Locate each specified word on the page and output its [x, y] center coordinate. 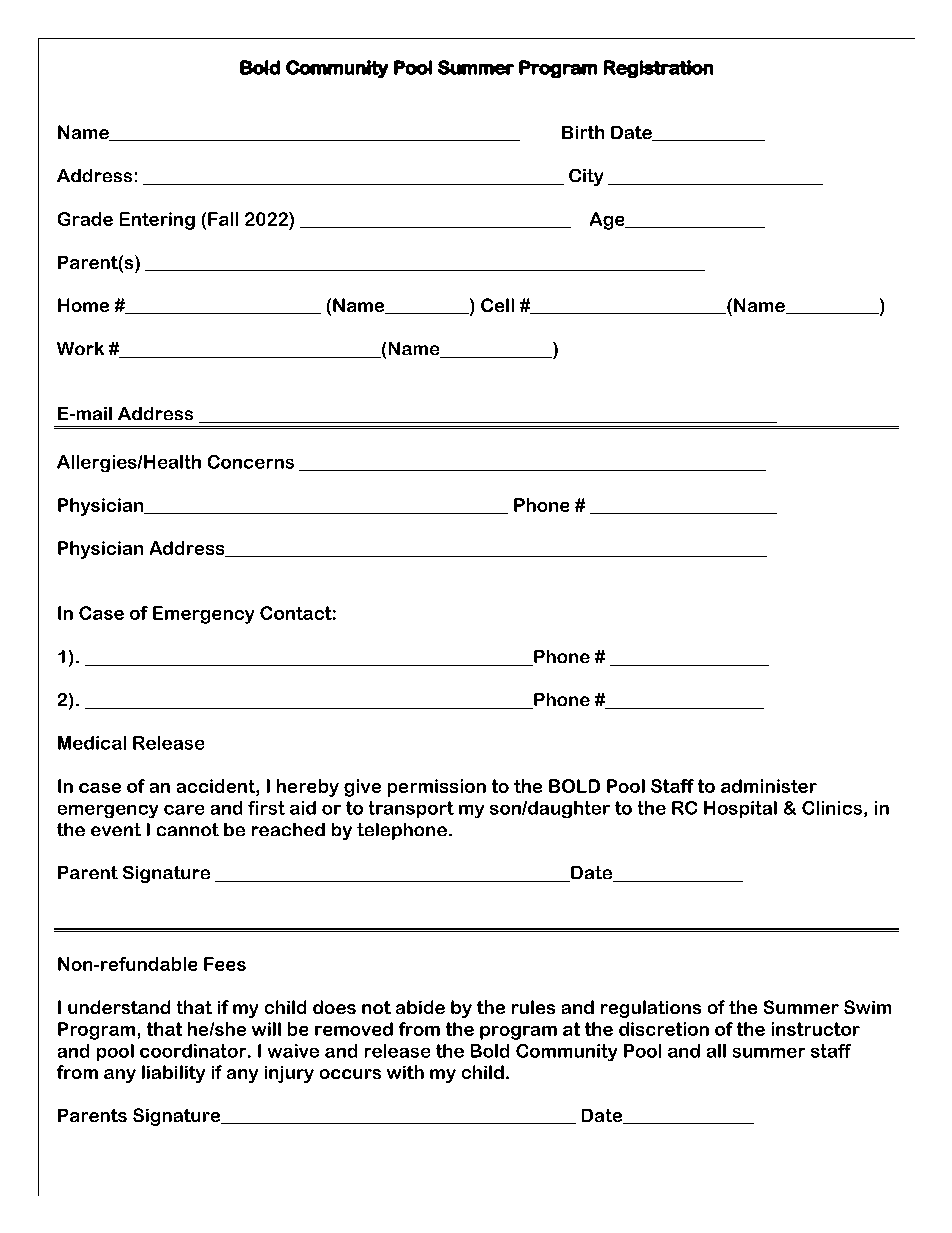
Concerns [251, 462]
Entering [157, 221]
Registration [658, 69]
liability [173, 1074]
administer [769, 786]
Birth [583, 132]
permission [437, 788]
